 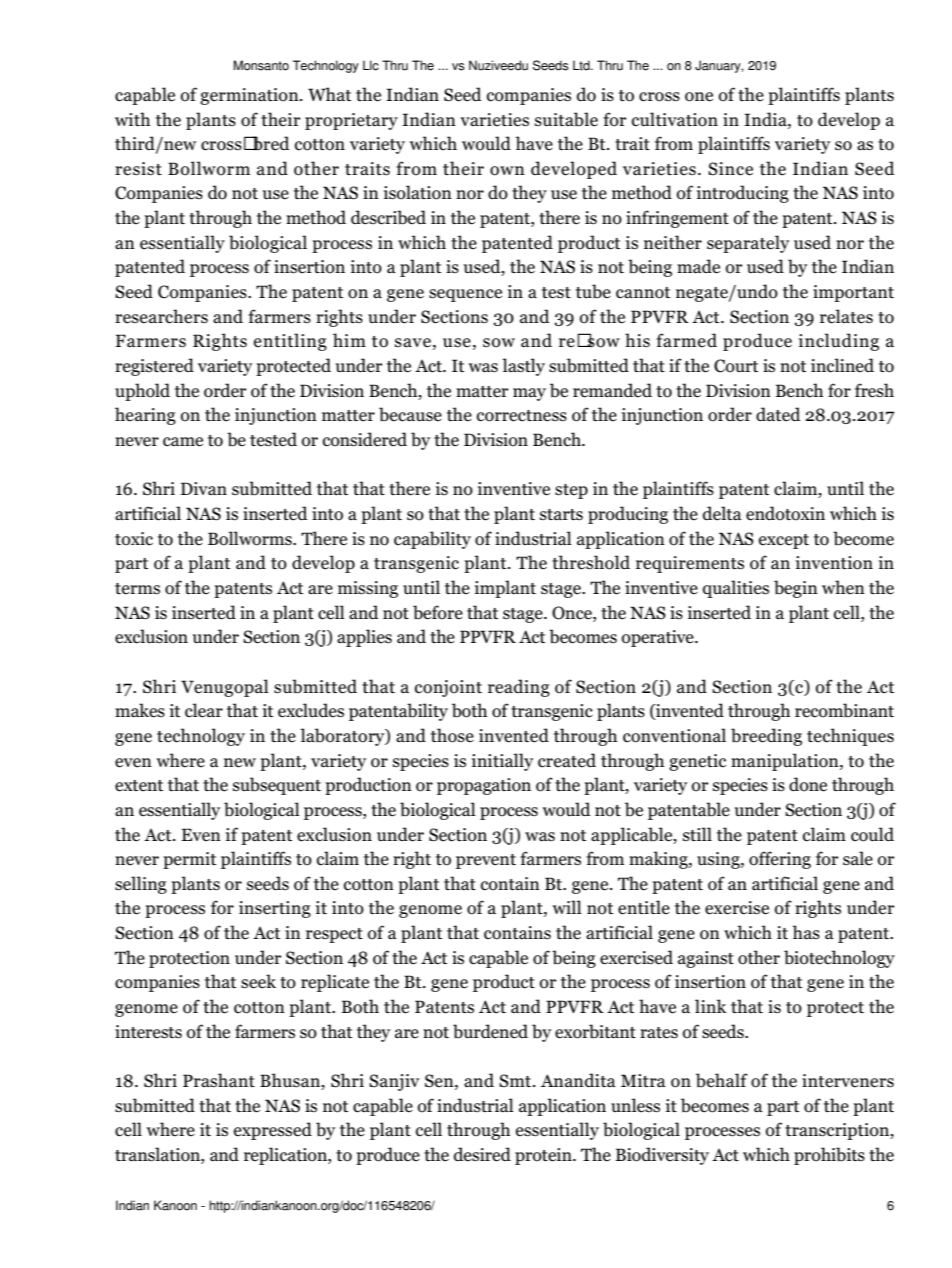 I want to click on expressed, so click(x=273, y=1131).
